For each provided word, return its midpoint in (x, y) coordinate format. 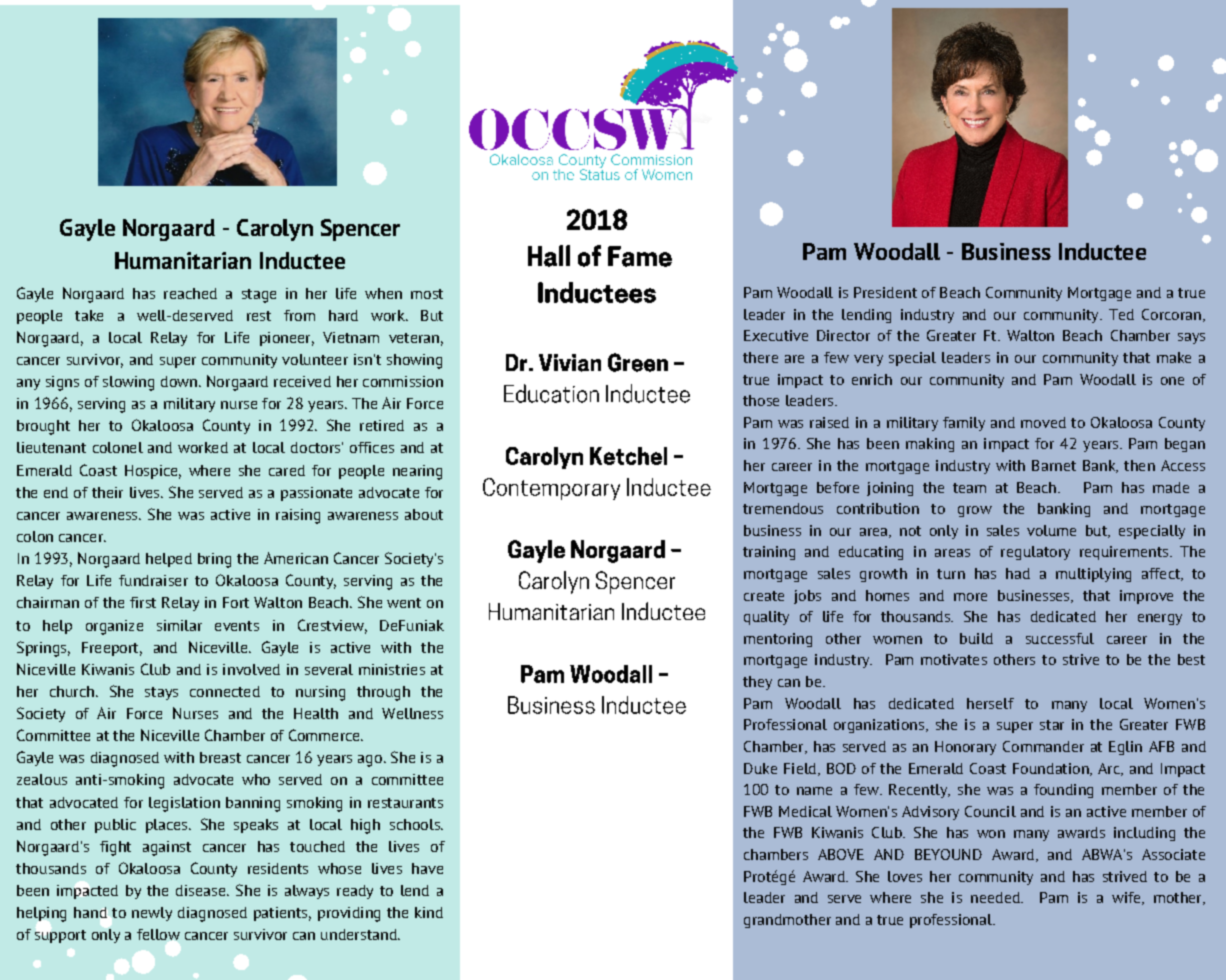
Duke (760, 768)
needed (996, 897)
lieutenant (51, 447)
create (764, 596)
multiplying (1093, 575)
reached (190, 293)
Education (551, 393)
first (143, 602)
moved (1043, 422)
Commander (1043, 746)
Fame (640, 256)
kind (429, 912)
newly (152, 914)
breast (220, 757)
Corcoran (1171, 314)
